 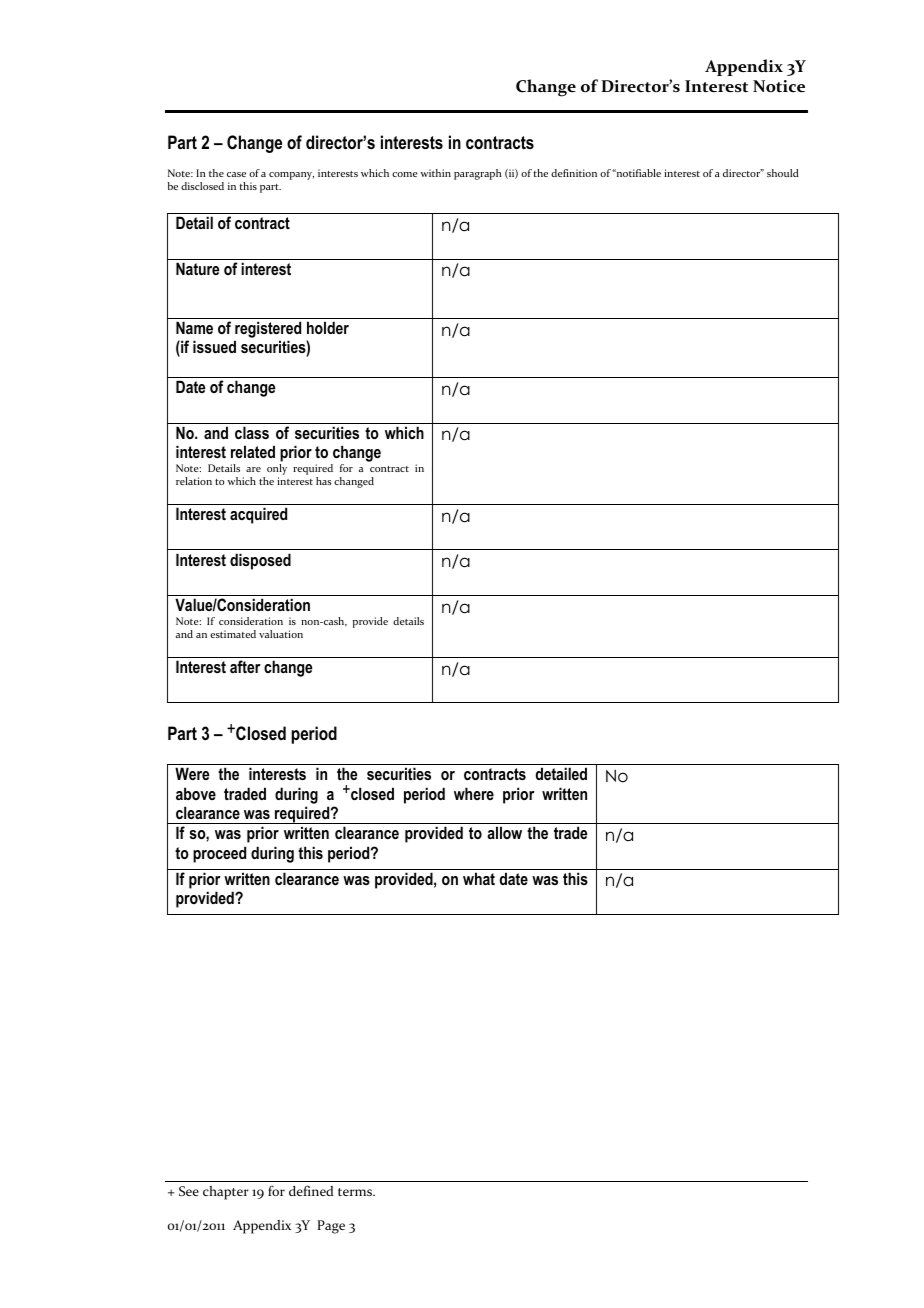 I want to click on Notice, so click(x=779, y=86).
